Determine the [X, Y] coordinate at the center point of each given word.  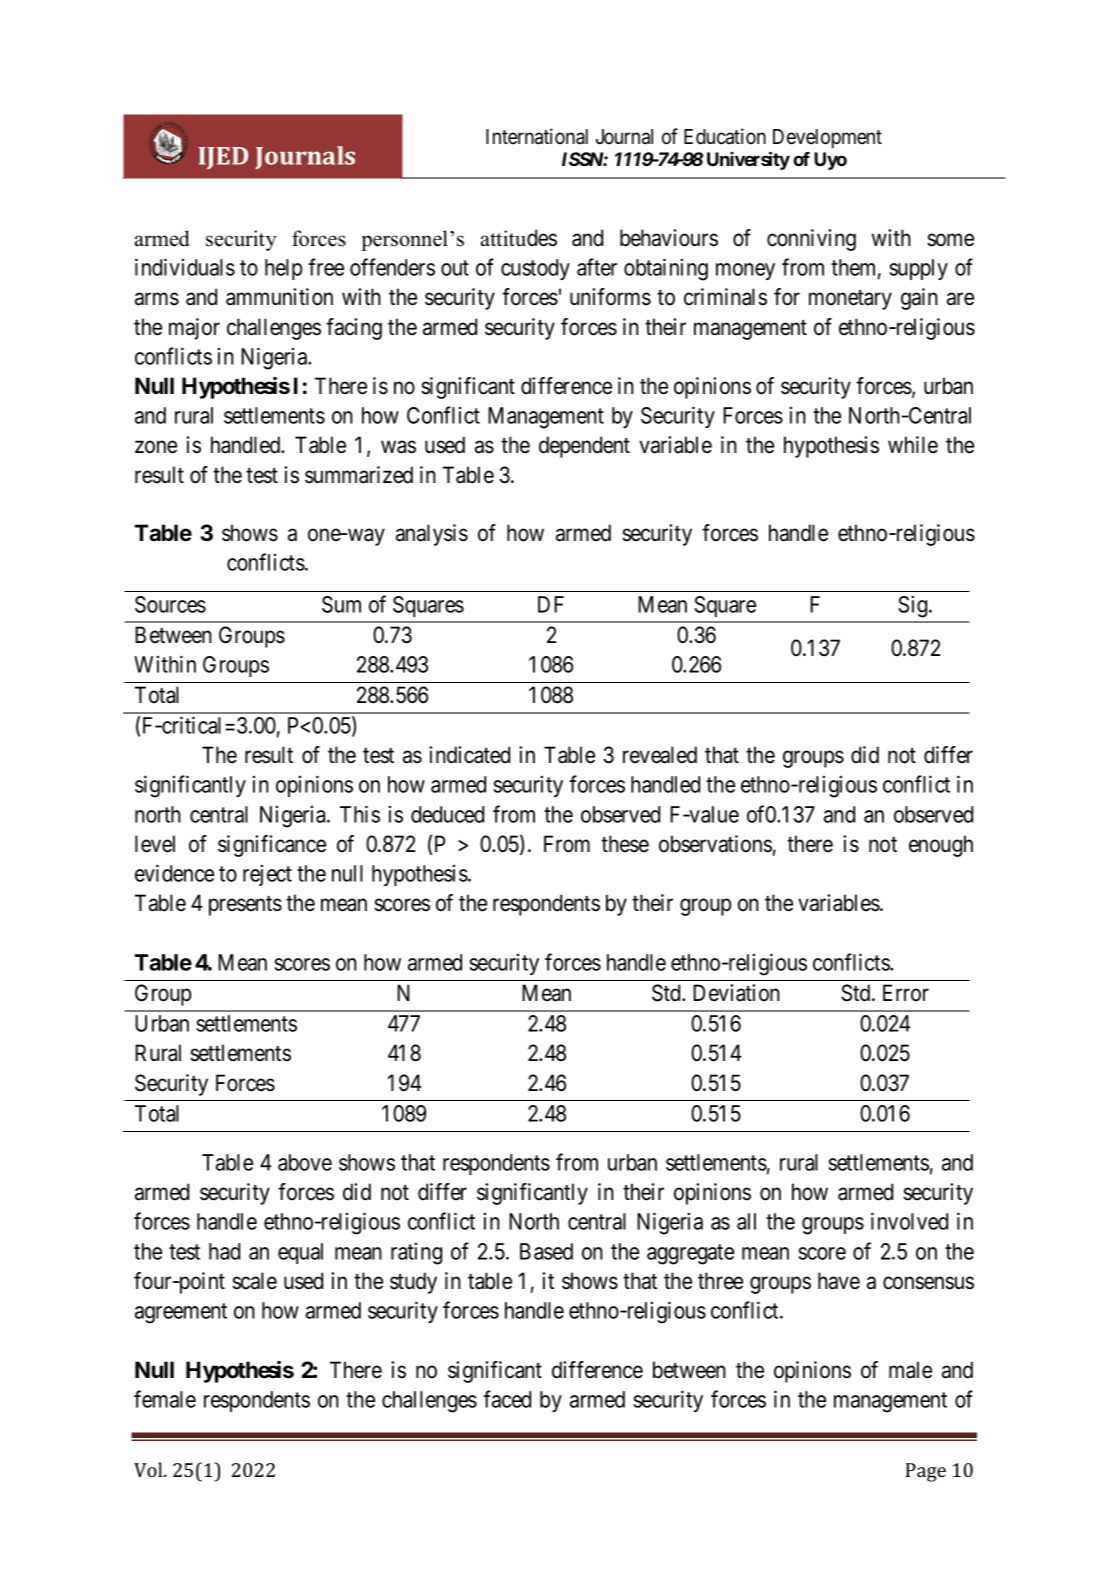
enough [941, 846]
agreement [181, 1313]
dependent [584, 447]
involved [909, 1221]
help [283, 269]
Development [827, 139]
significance [272, 846]
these [625, 844]
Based [546, 1251]
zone [156, 447]
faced [507, 1399]
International [537, 136]
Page [926, 1472]
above [305, 1162]
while [913, 445]
